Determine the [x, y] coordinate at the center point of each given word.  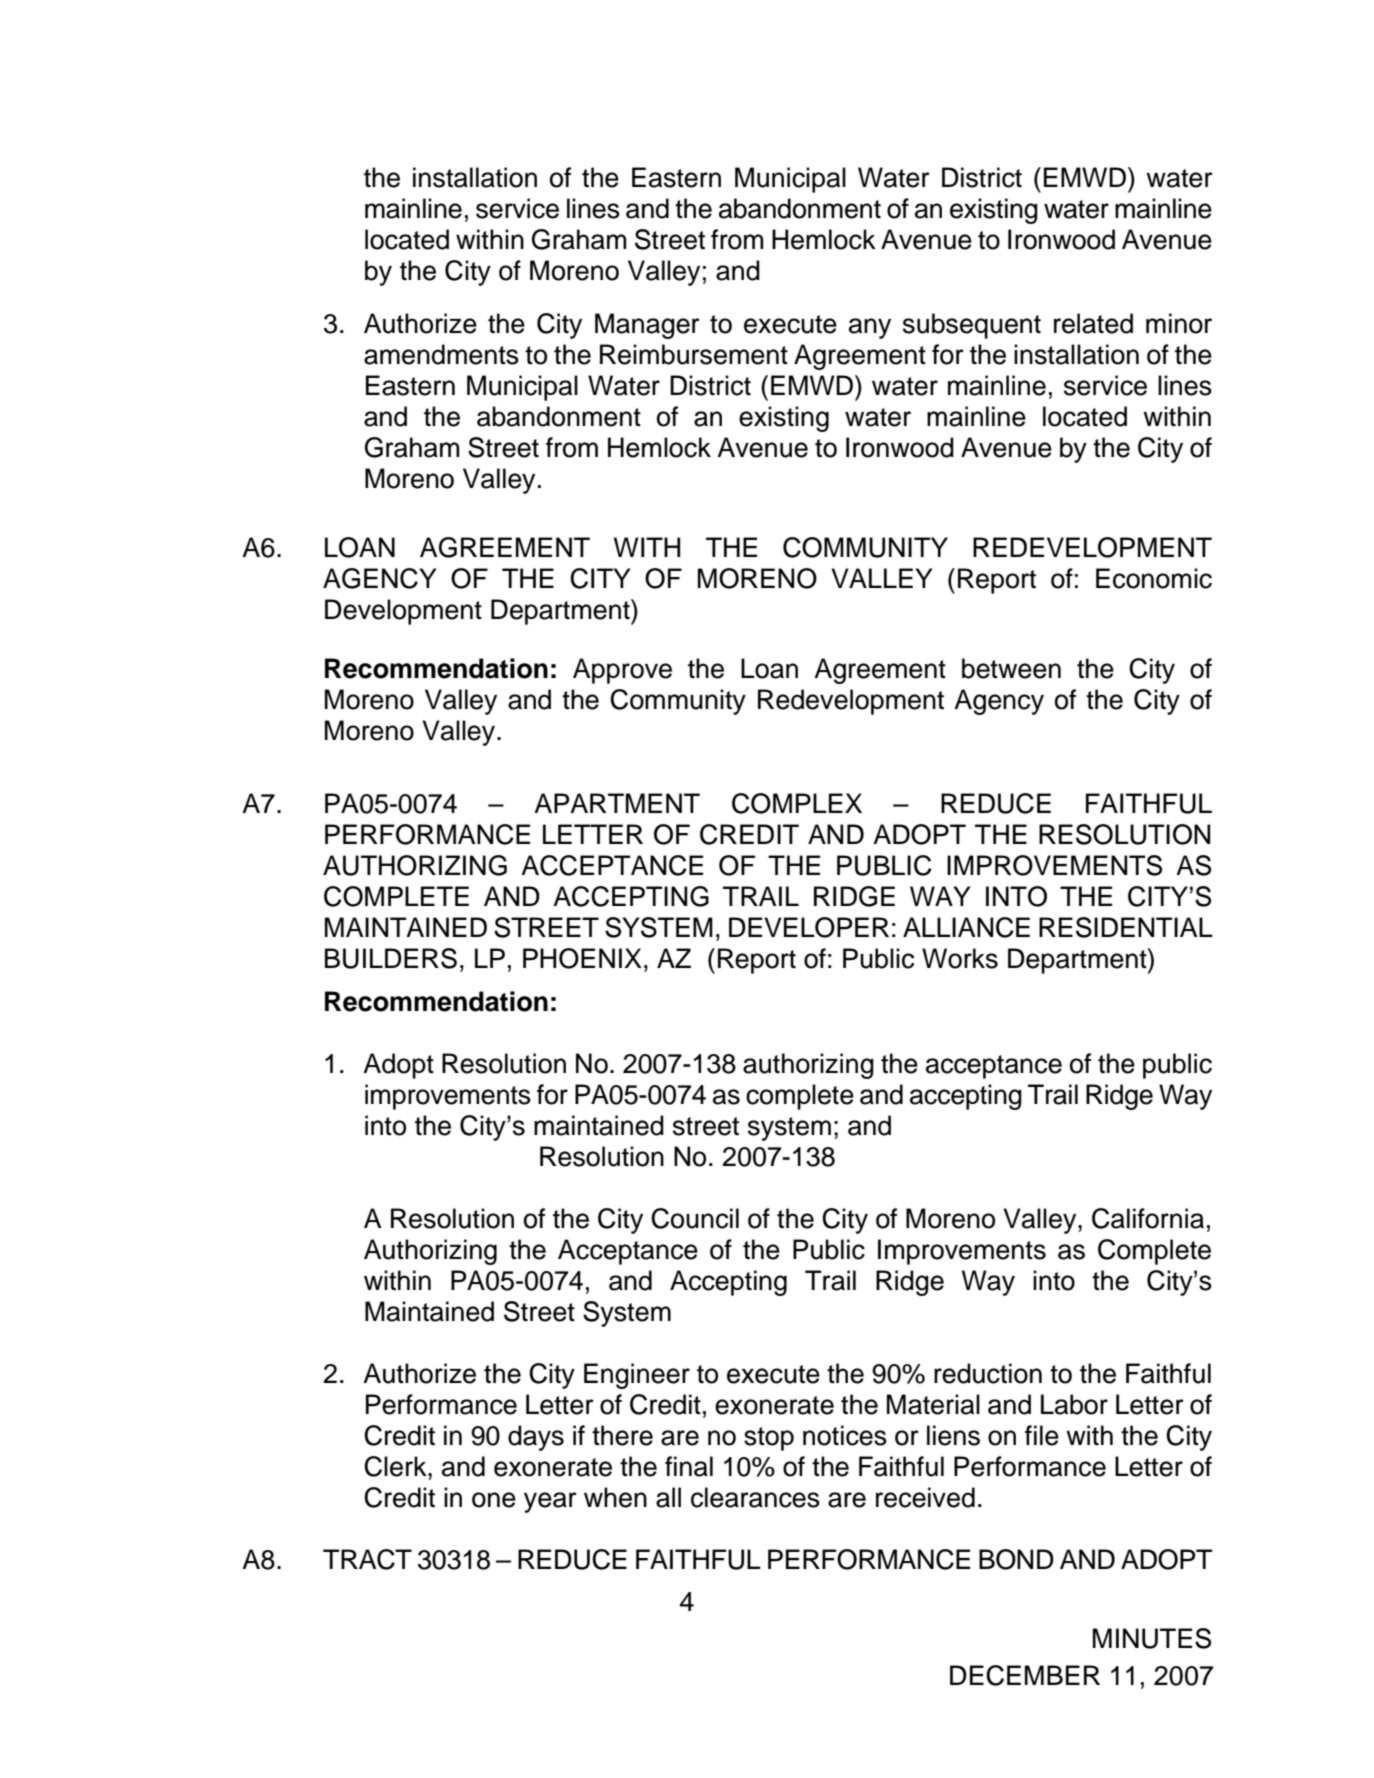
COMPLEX [797, 803]
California [1148, 1218]
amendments [441, 354]
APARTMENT [617, 803]
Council [695, 1218]
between [1011, 668]
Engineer [637, 1376]
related [1093, 323]
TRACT [367, 1559]
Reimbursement [694, 354]
